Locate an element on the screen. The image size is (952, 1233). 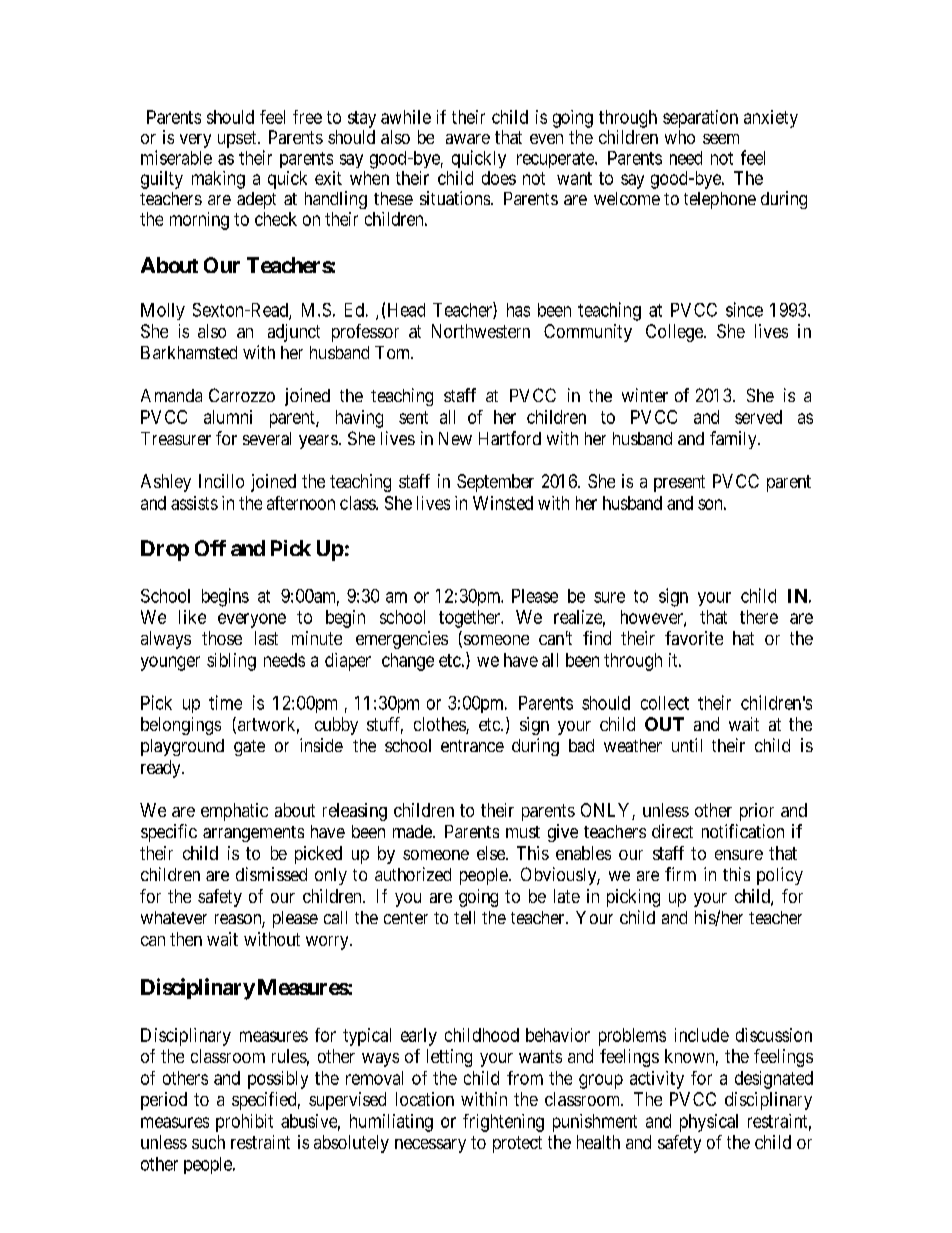
together is located at coordinates (470, 619).
